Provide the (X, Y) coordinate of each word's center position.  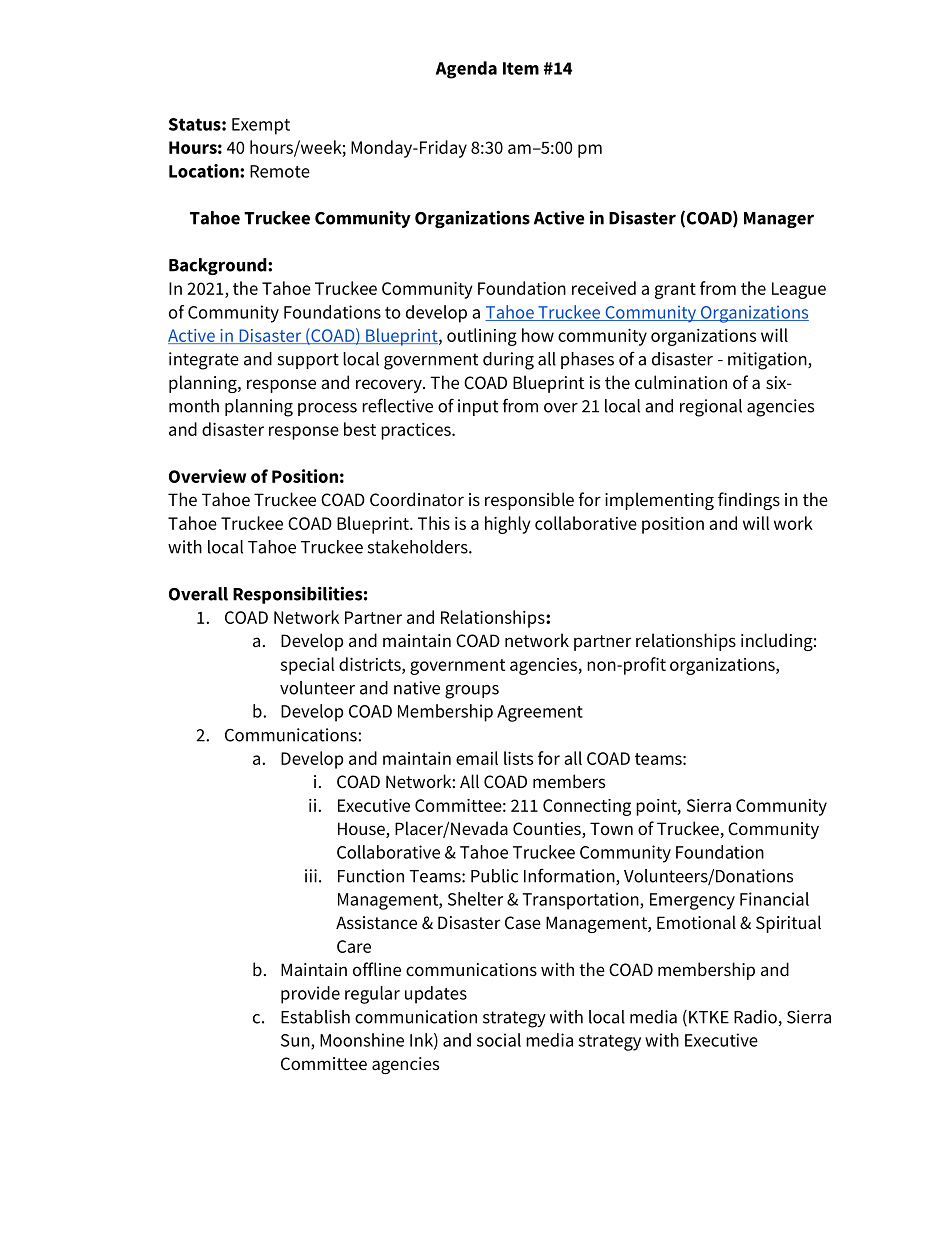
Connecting (587, 807)
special (307, 666)
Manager (779, 220)
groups (472, 692)
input (478, 407)
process (327, 409)
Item (521, 68)
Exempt (261, 126)
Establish (315, 1017)
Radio (755, 1017)
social (499, 1040)
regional (711, 408)
